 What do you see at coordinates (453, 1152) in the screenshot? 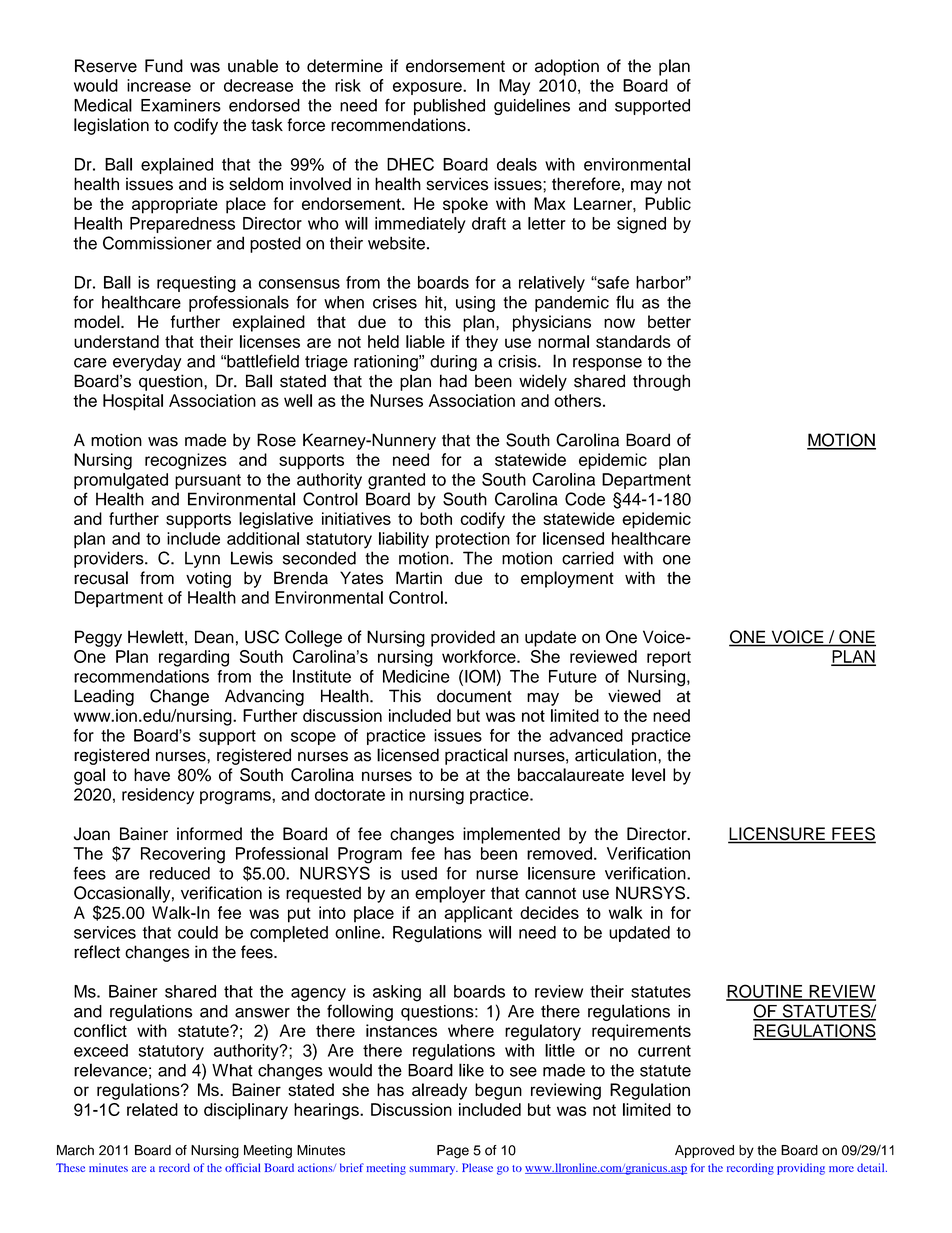
I see `Page` at bounding box center [453, 1152].
